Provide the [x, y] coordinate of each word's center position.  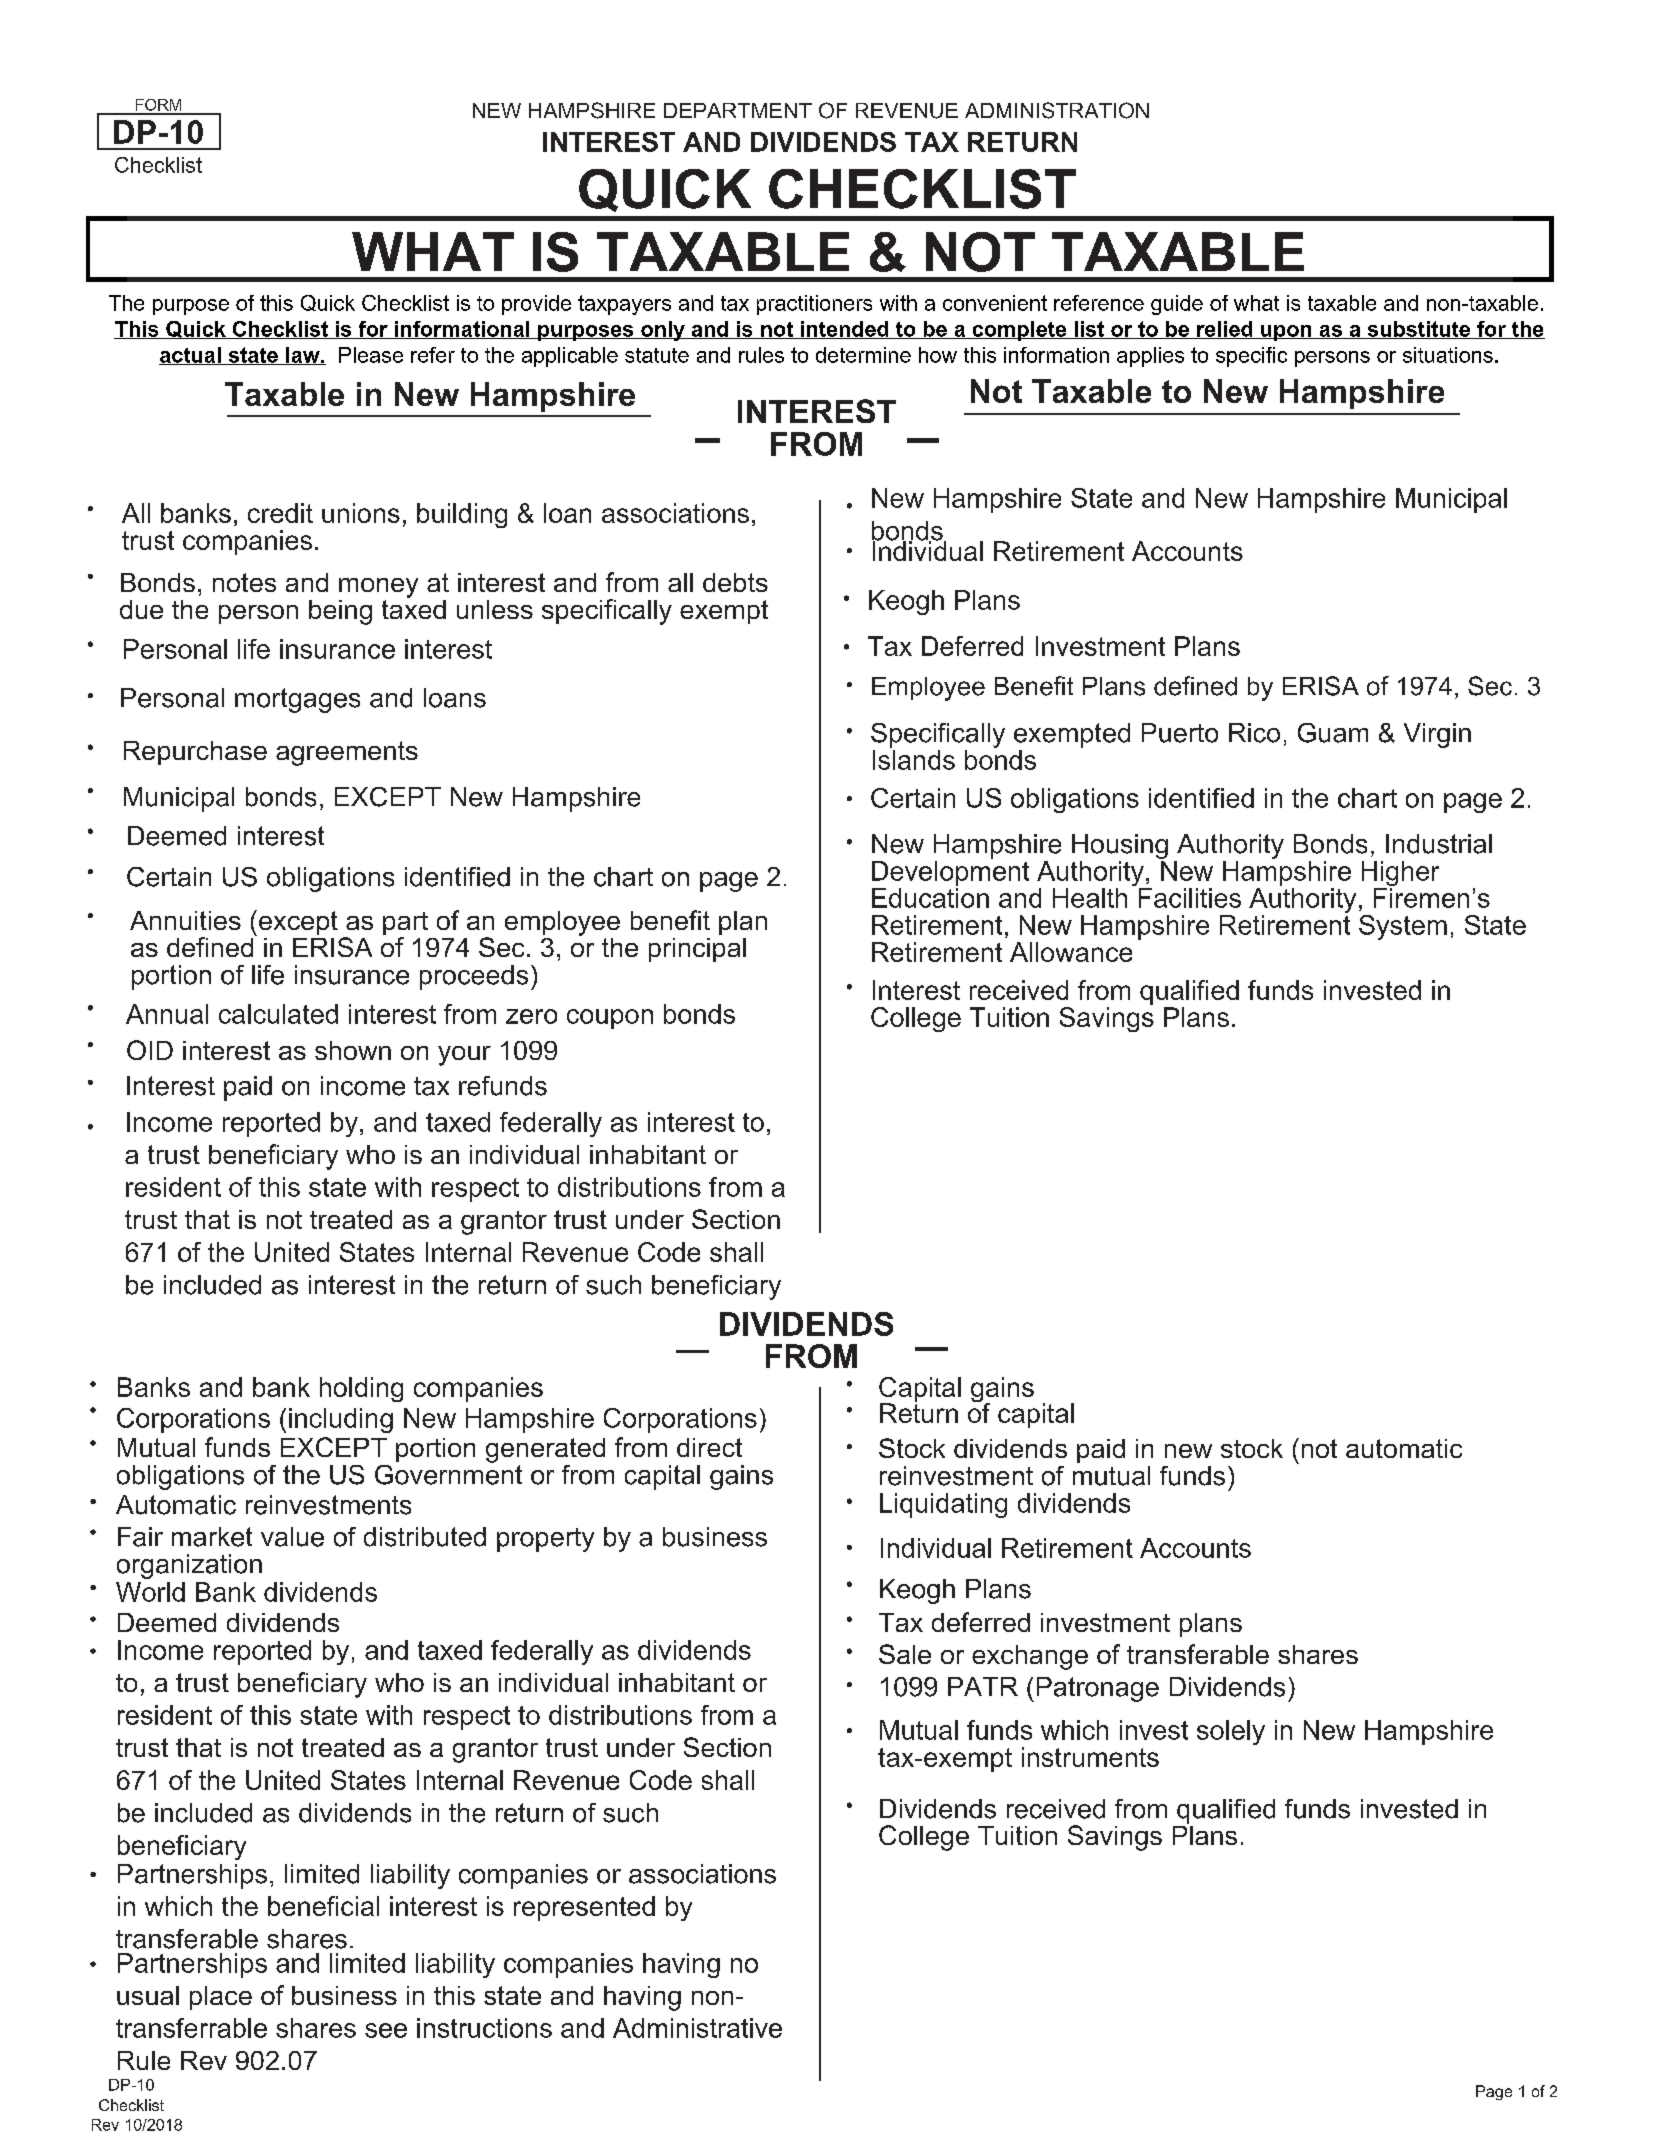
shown [353, 1050]
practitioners [814, 305]
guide [1177, 305]
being [340, 612]
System [1403, 927]
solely [1231, 1732]
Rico [1254, 733]
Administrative [697, 2028]
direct [709, 1447]
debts [735, 582]
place [221, 1998]
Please [371, 355]
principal [697, 950]
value [292, 1537]
